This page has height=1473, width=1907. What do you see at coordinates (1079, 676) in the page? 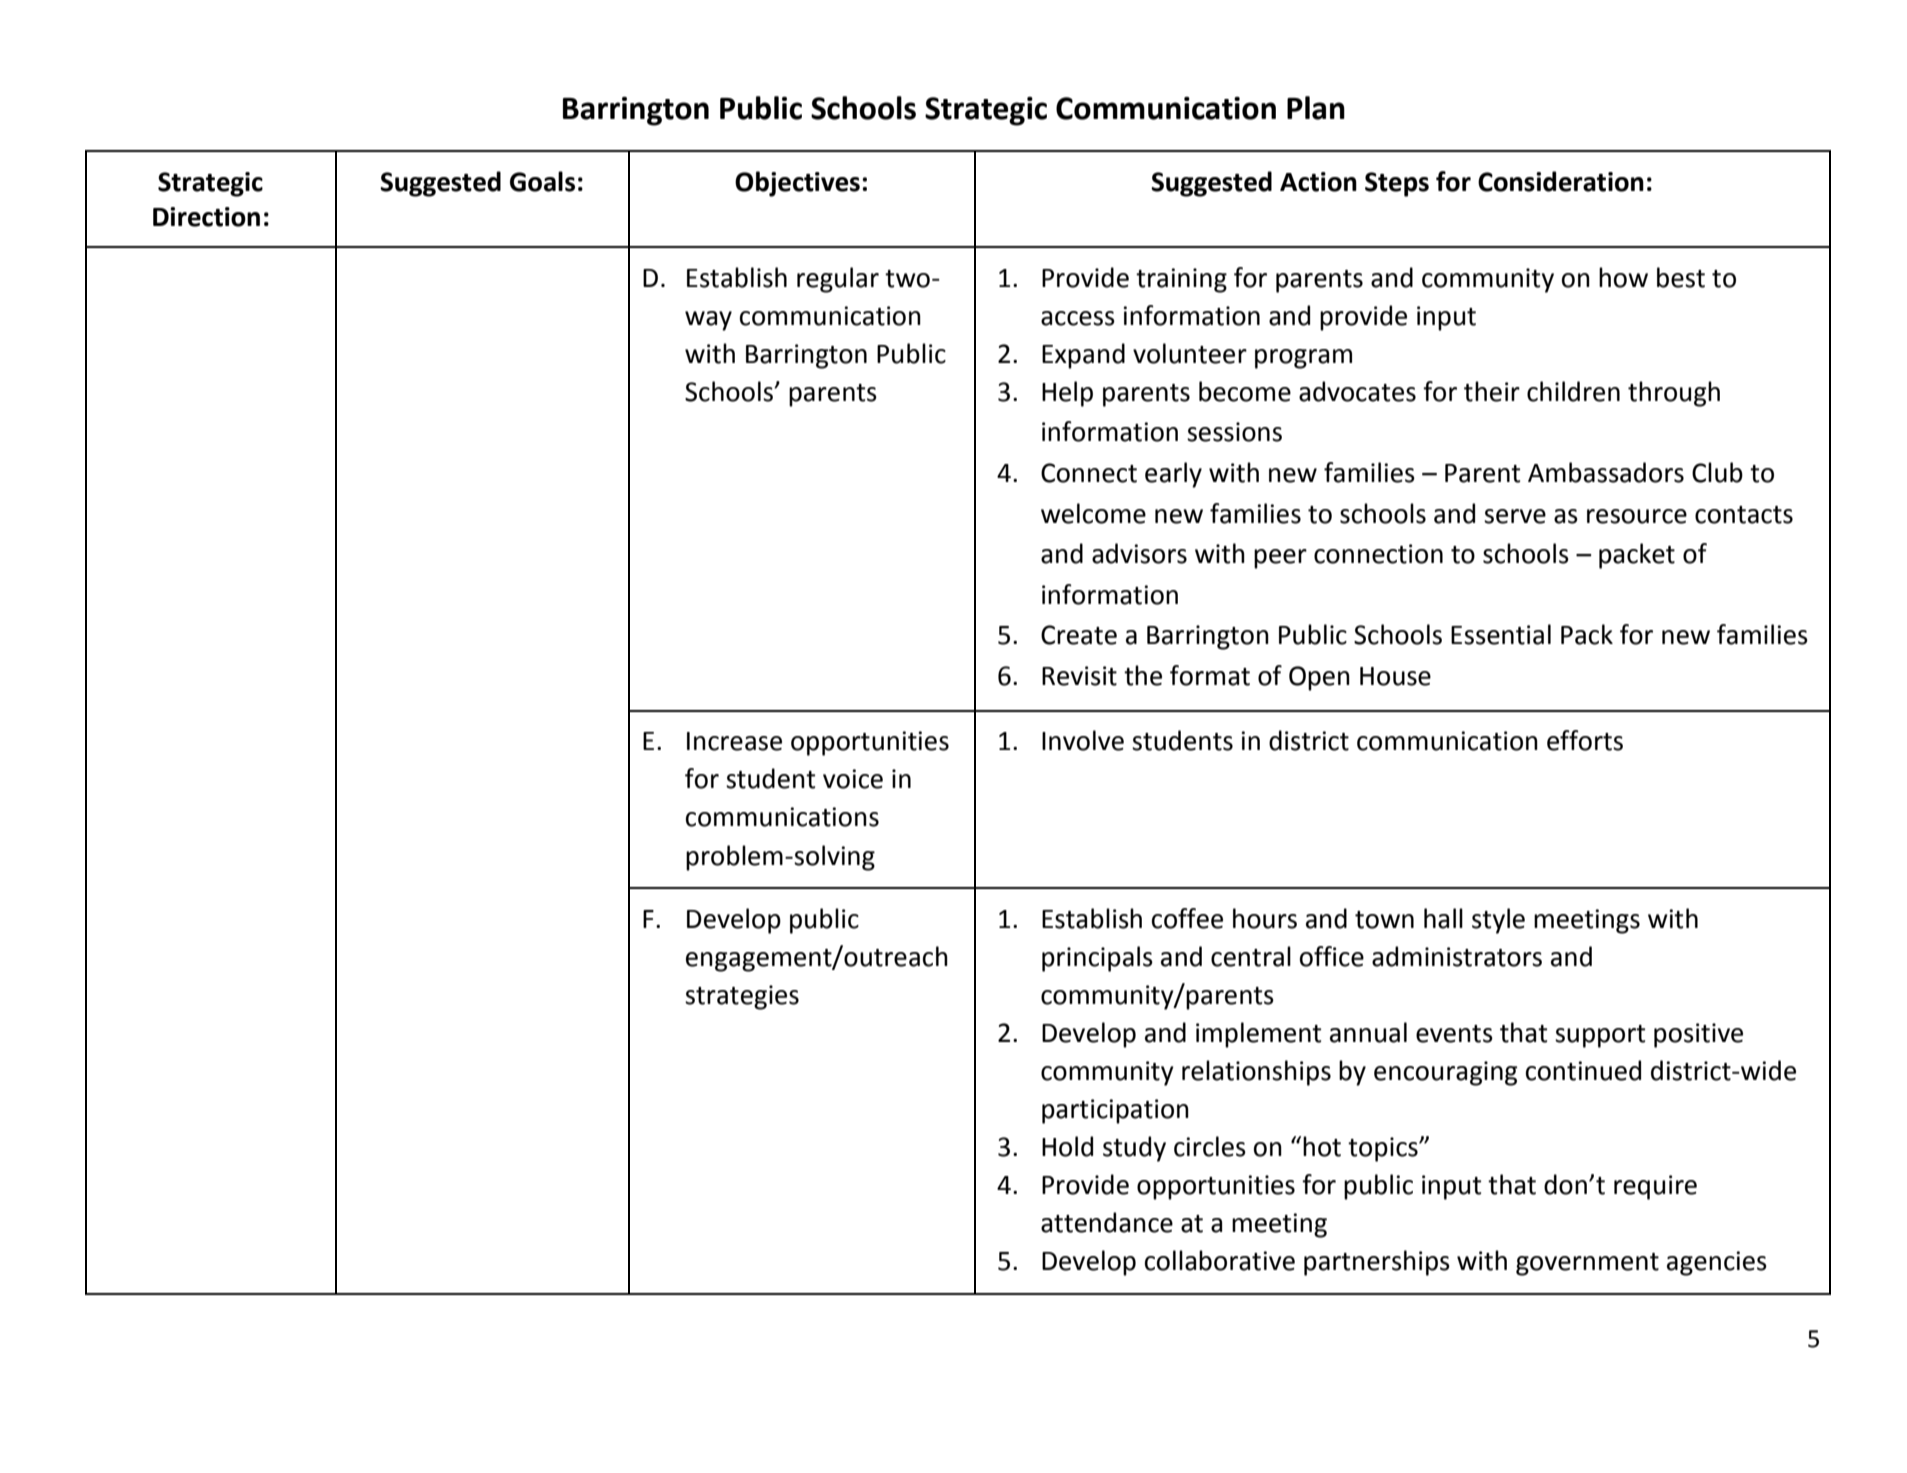
I see `Revisit` at bounding box center [1079, 676].
